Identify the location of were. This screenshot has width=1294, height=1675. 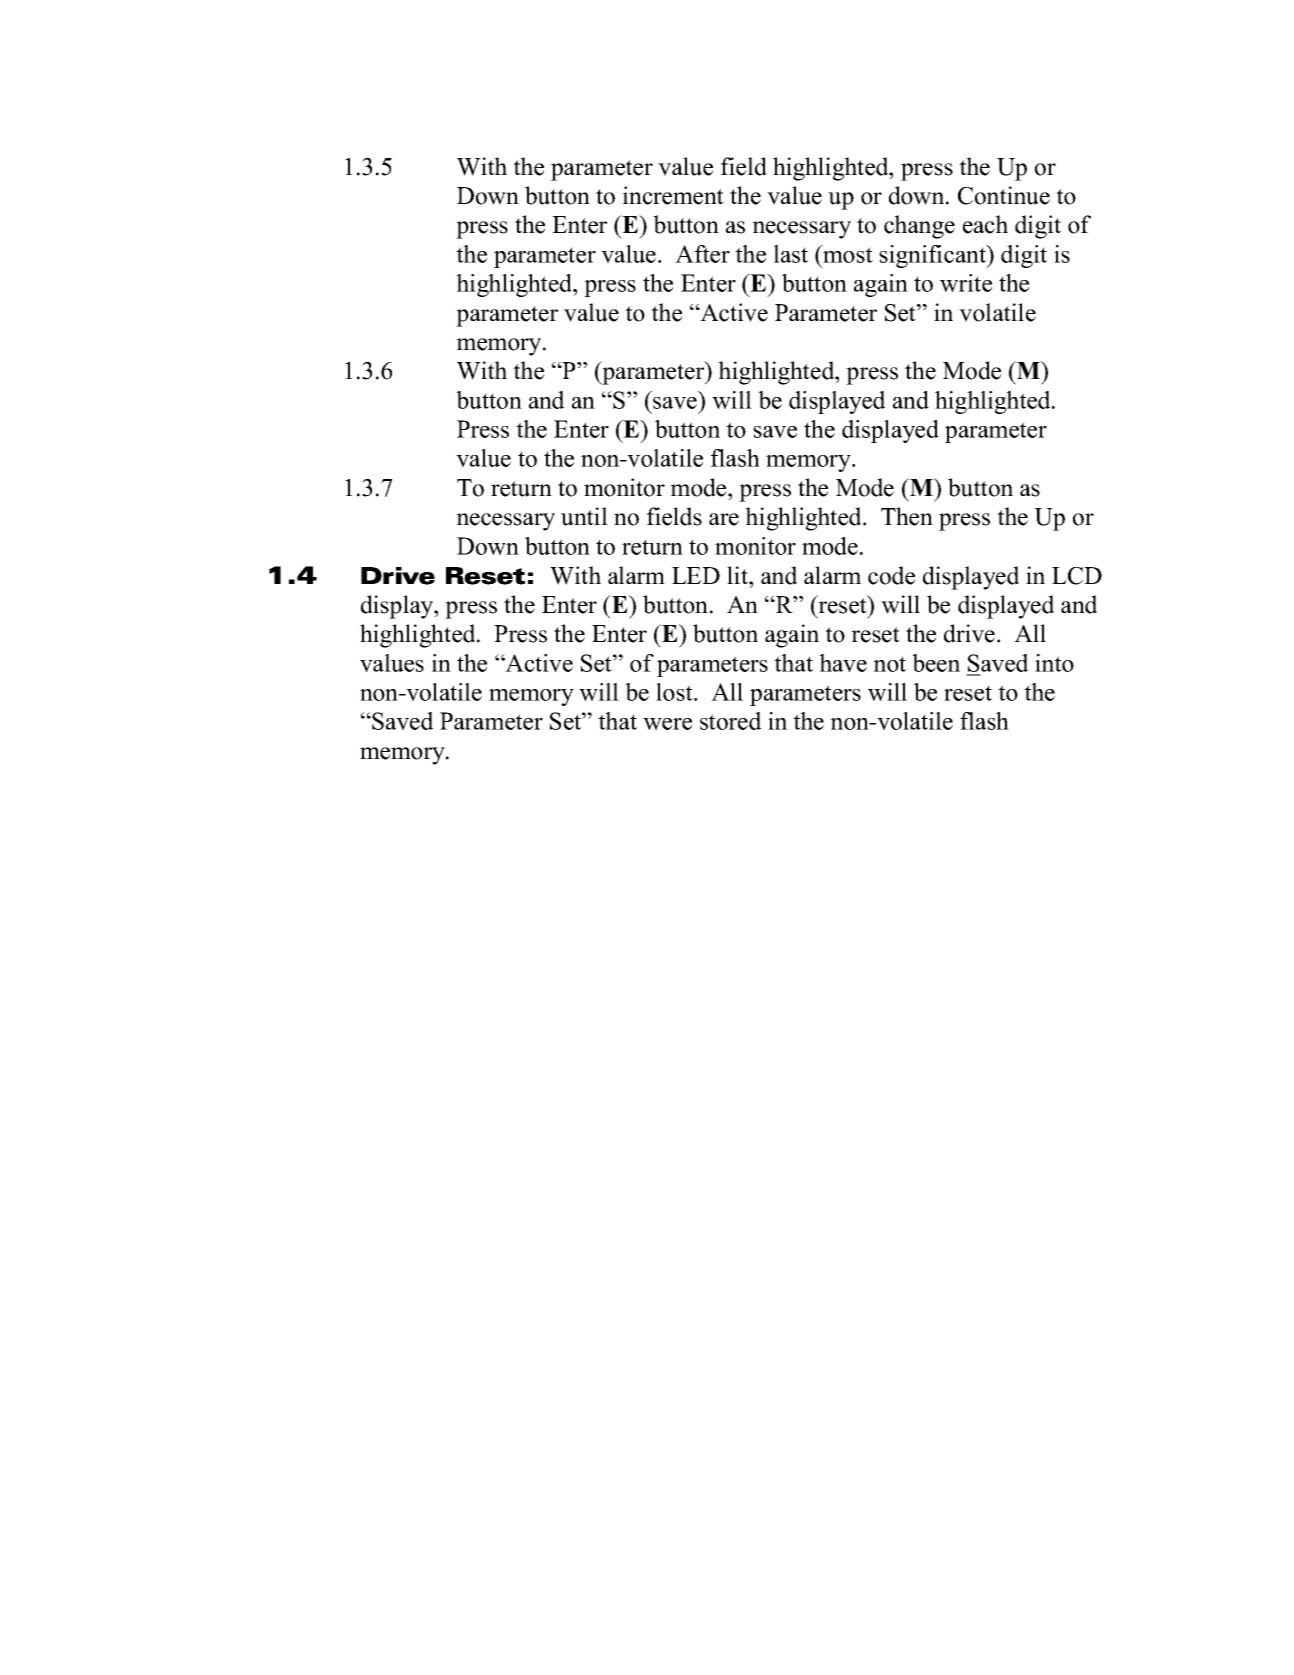
(667, 724).
